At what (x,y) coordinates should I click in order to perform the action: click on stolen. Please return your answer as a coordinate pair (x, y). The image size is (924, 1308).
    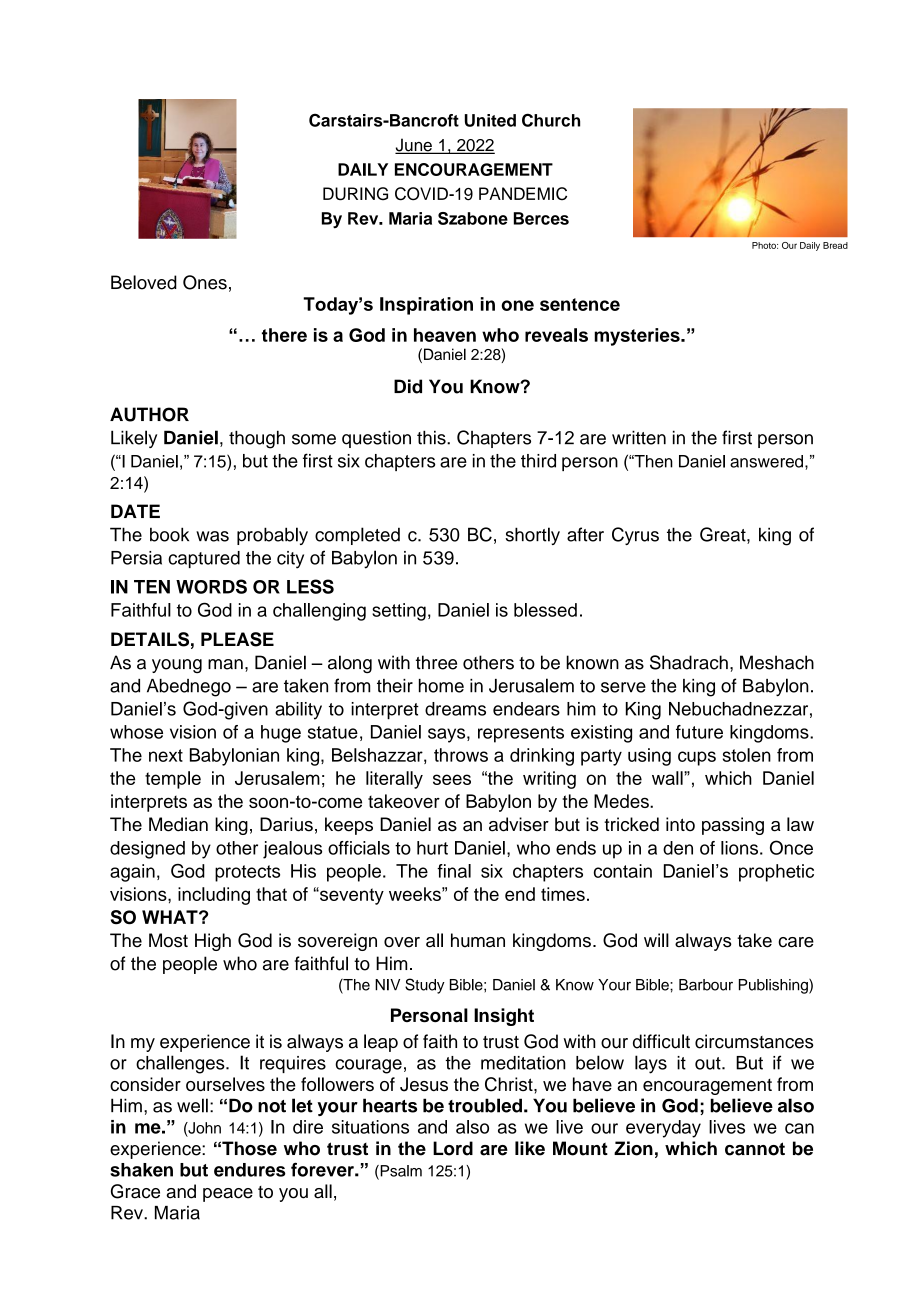
    Looking at the image, I should click on (747, 755).
